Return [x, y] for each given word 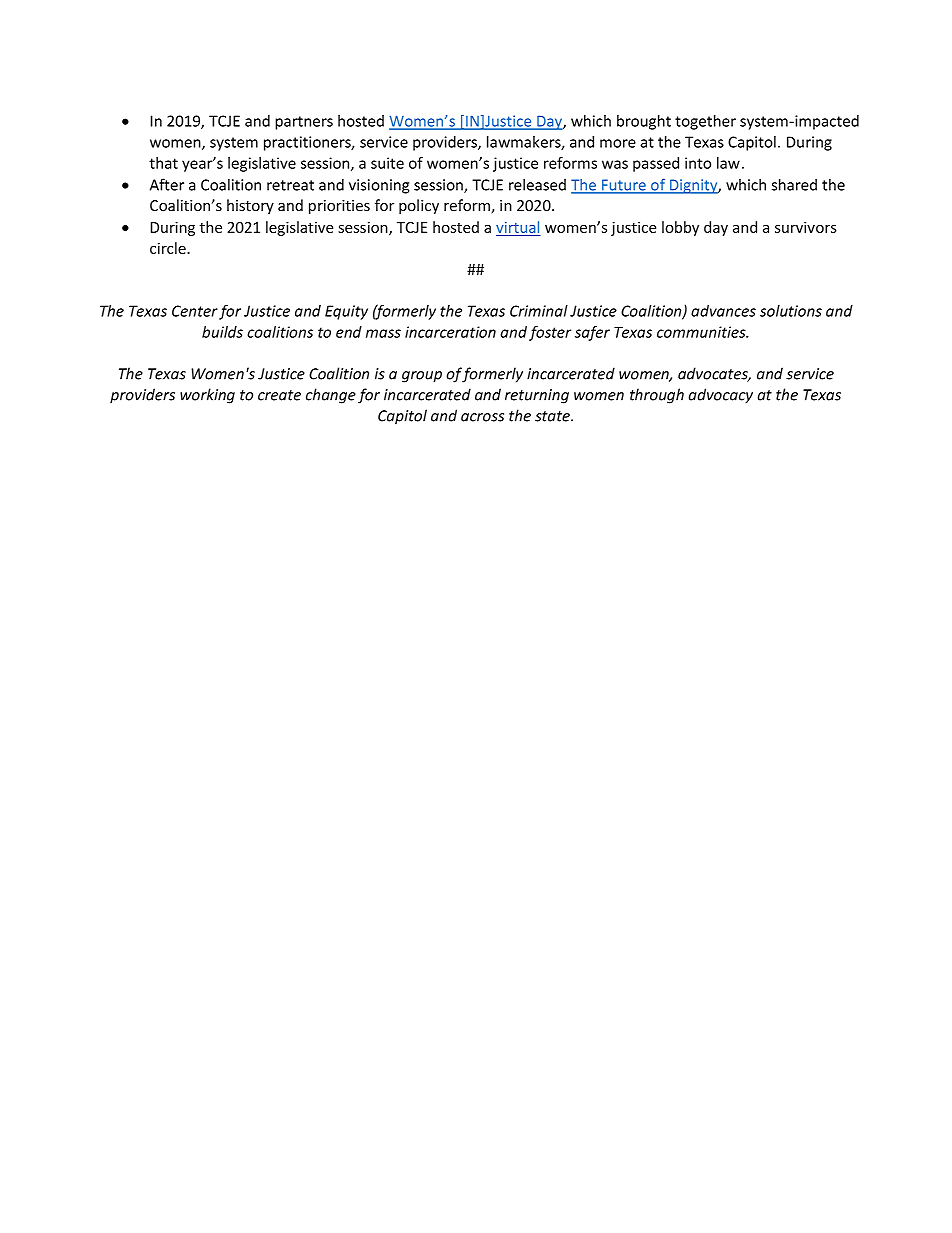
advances [723, 311]
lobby [680, 228]
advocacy [721, 396]
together [705, 122]
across [482, 417]
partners [304, 123]
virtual [517, 227]
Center [195, 311]
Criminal [539, 311]
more [618, 143]
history [250, 206]
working [207, 396]
